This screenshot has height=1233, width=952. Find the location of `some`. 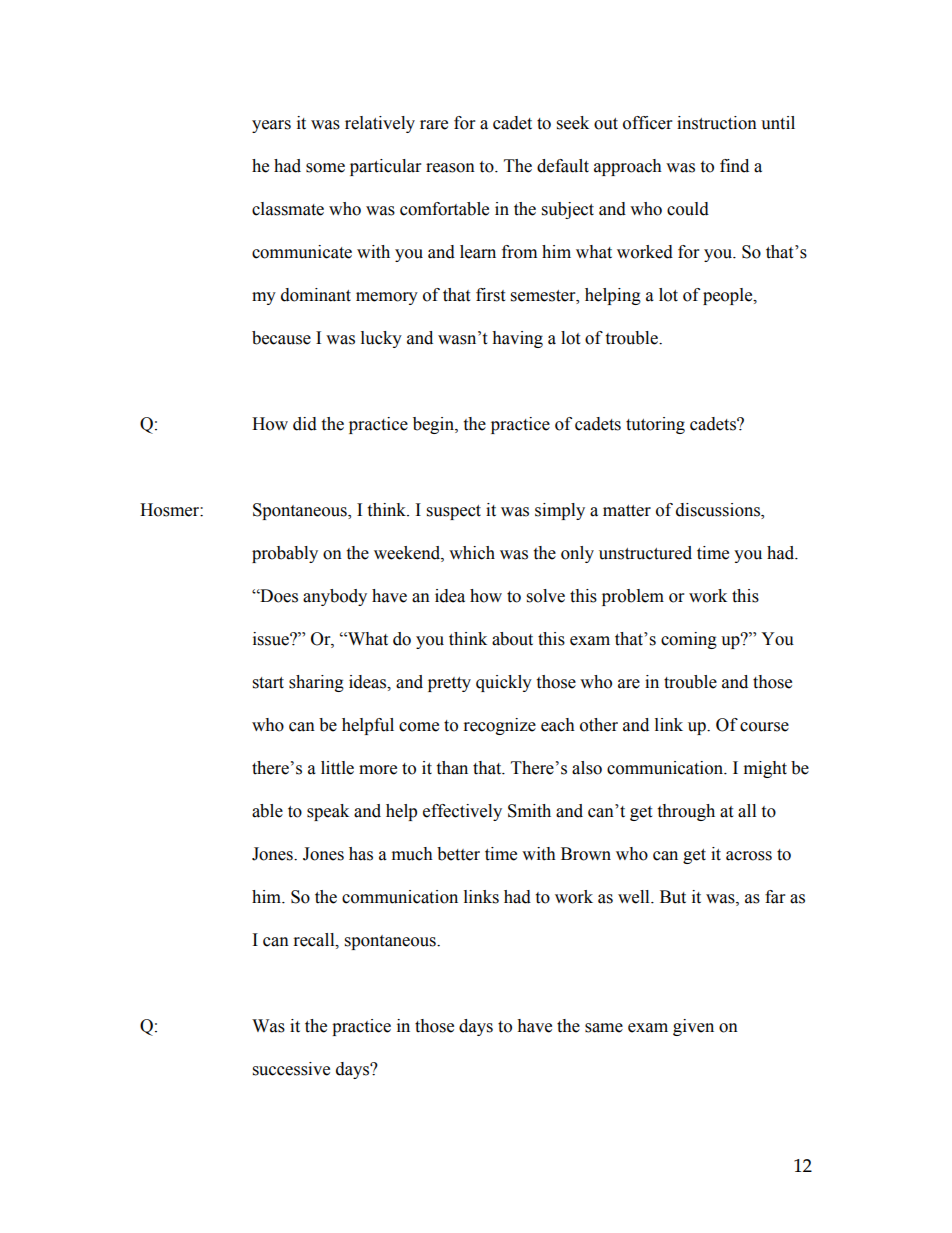

some is located at coordinates (325, 168).
